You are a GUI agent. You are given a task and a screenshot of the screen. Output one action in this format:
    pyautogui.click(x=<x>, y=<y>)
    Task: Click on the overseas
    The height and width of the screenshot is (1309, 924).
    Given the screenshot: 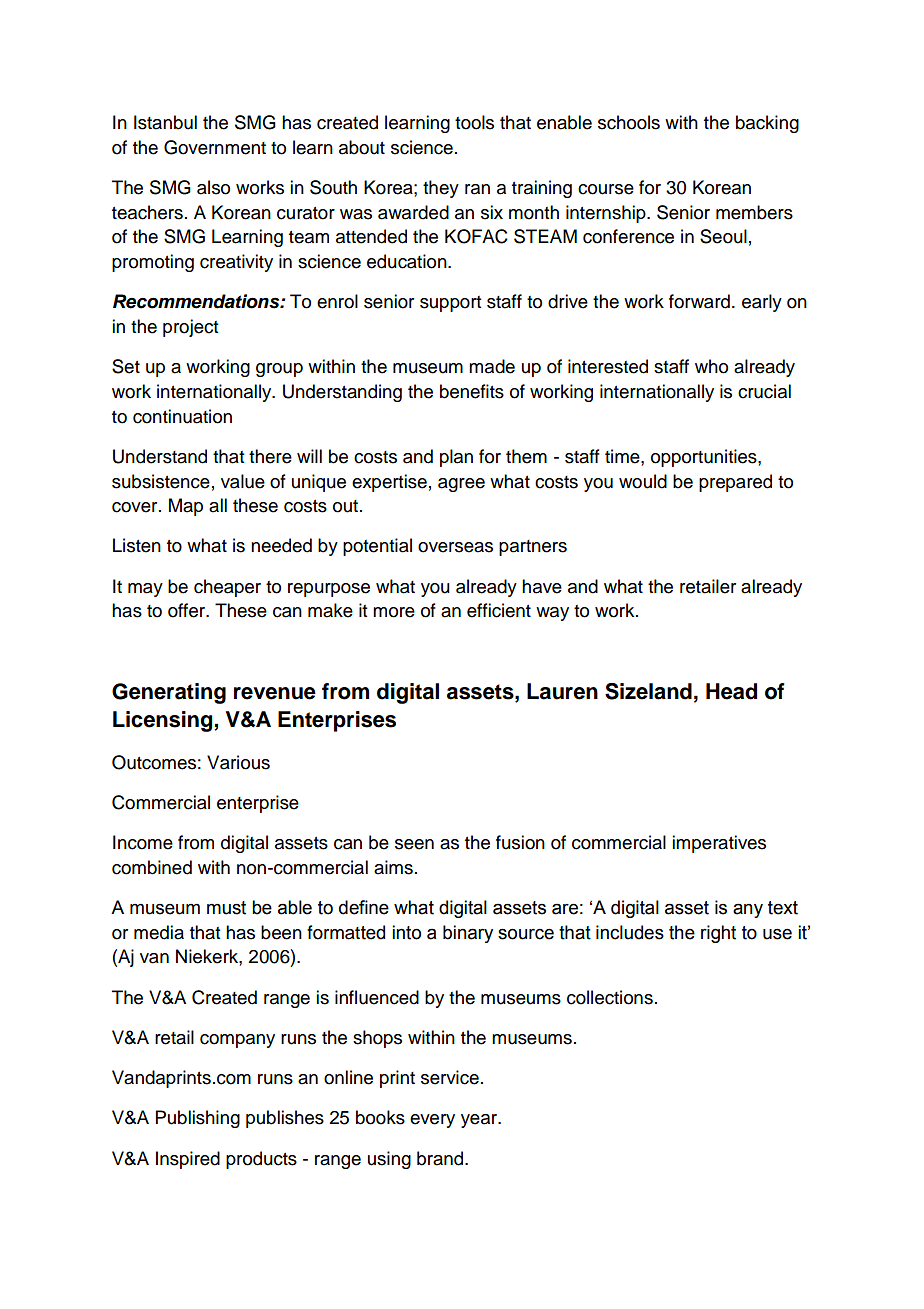 What is the action you would take?
    pyautogui.click(x=455, y=547)
